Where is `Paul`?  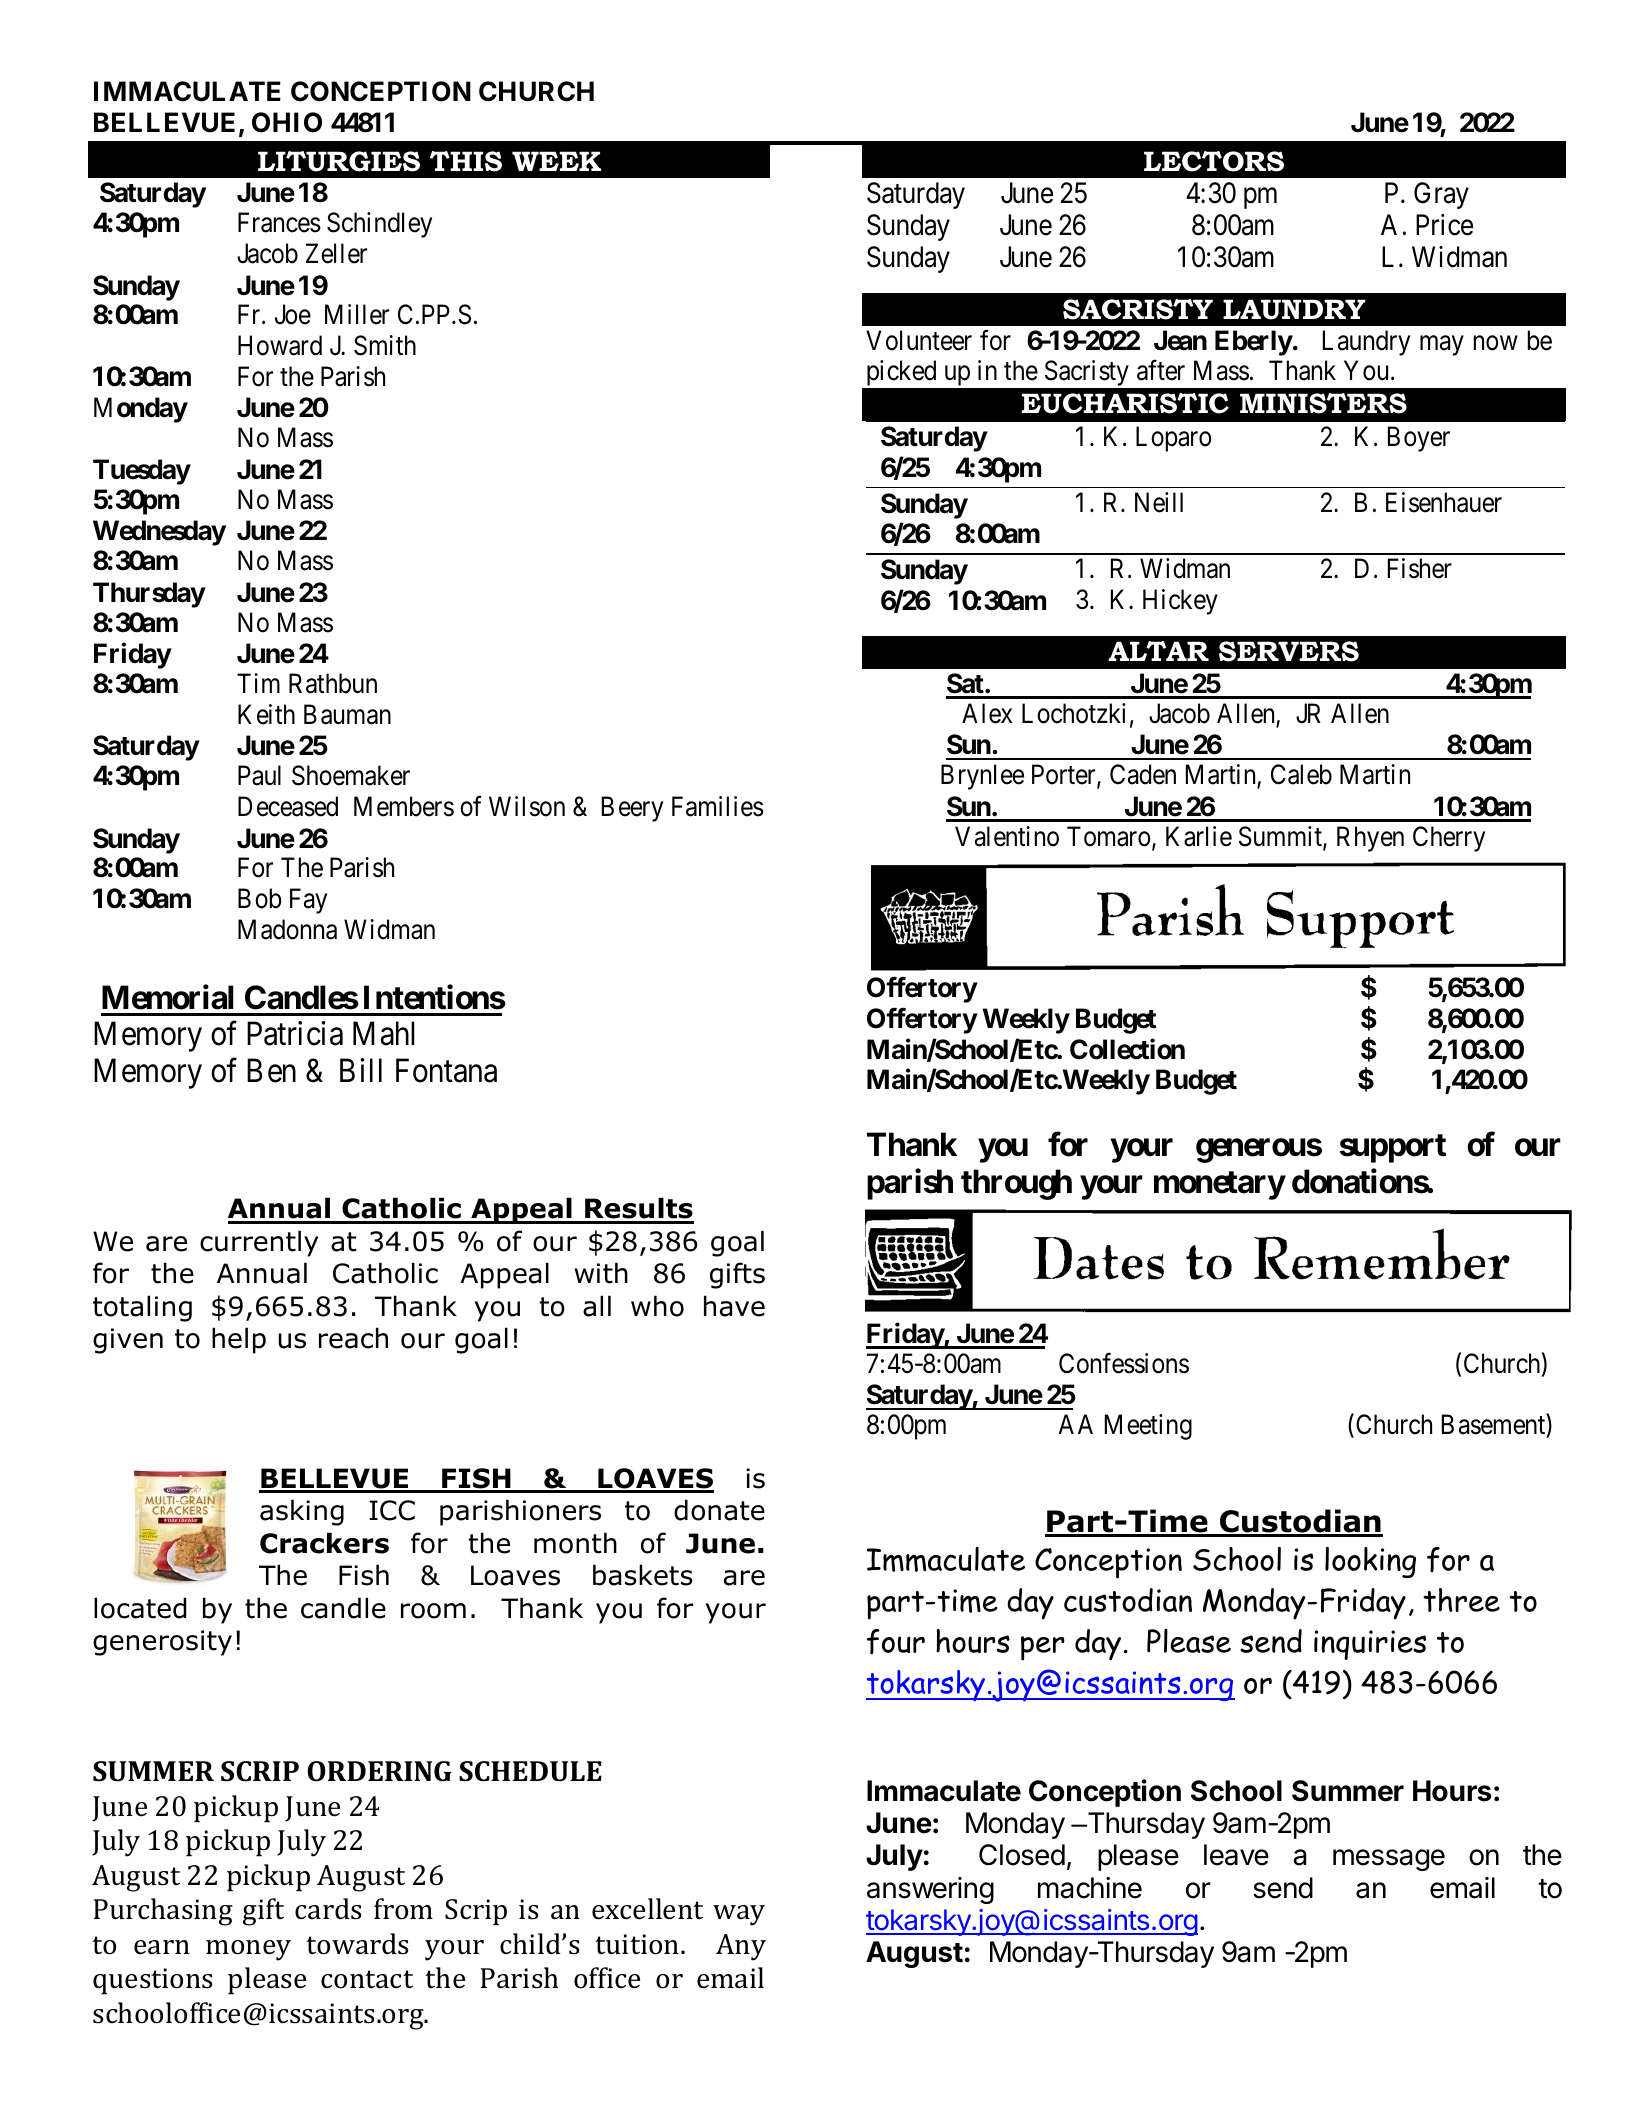
Paul is located at coordinates (259, 775).
